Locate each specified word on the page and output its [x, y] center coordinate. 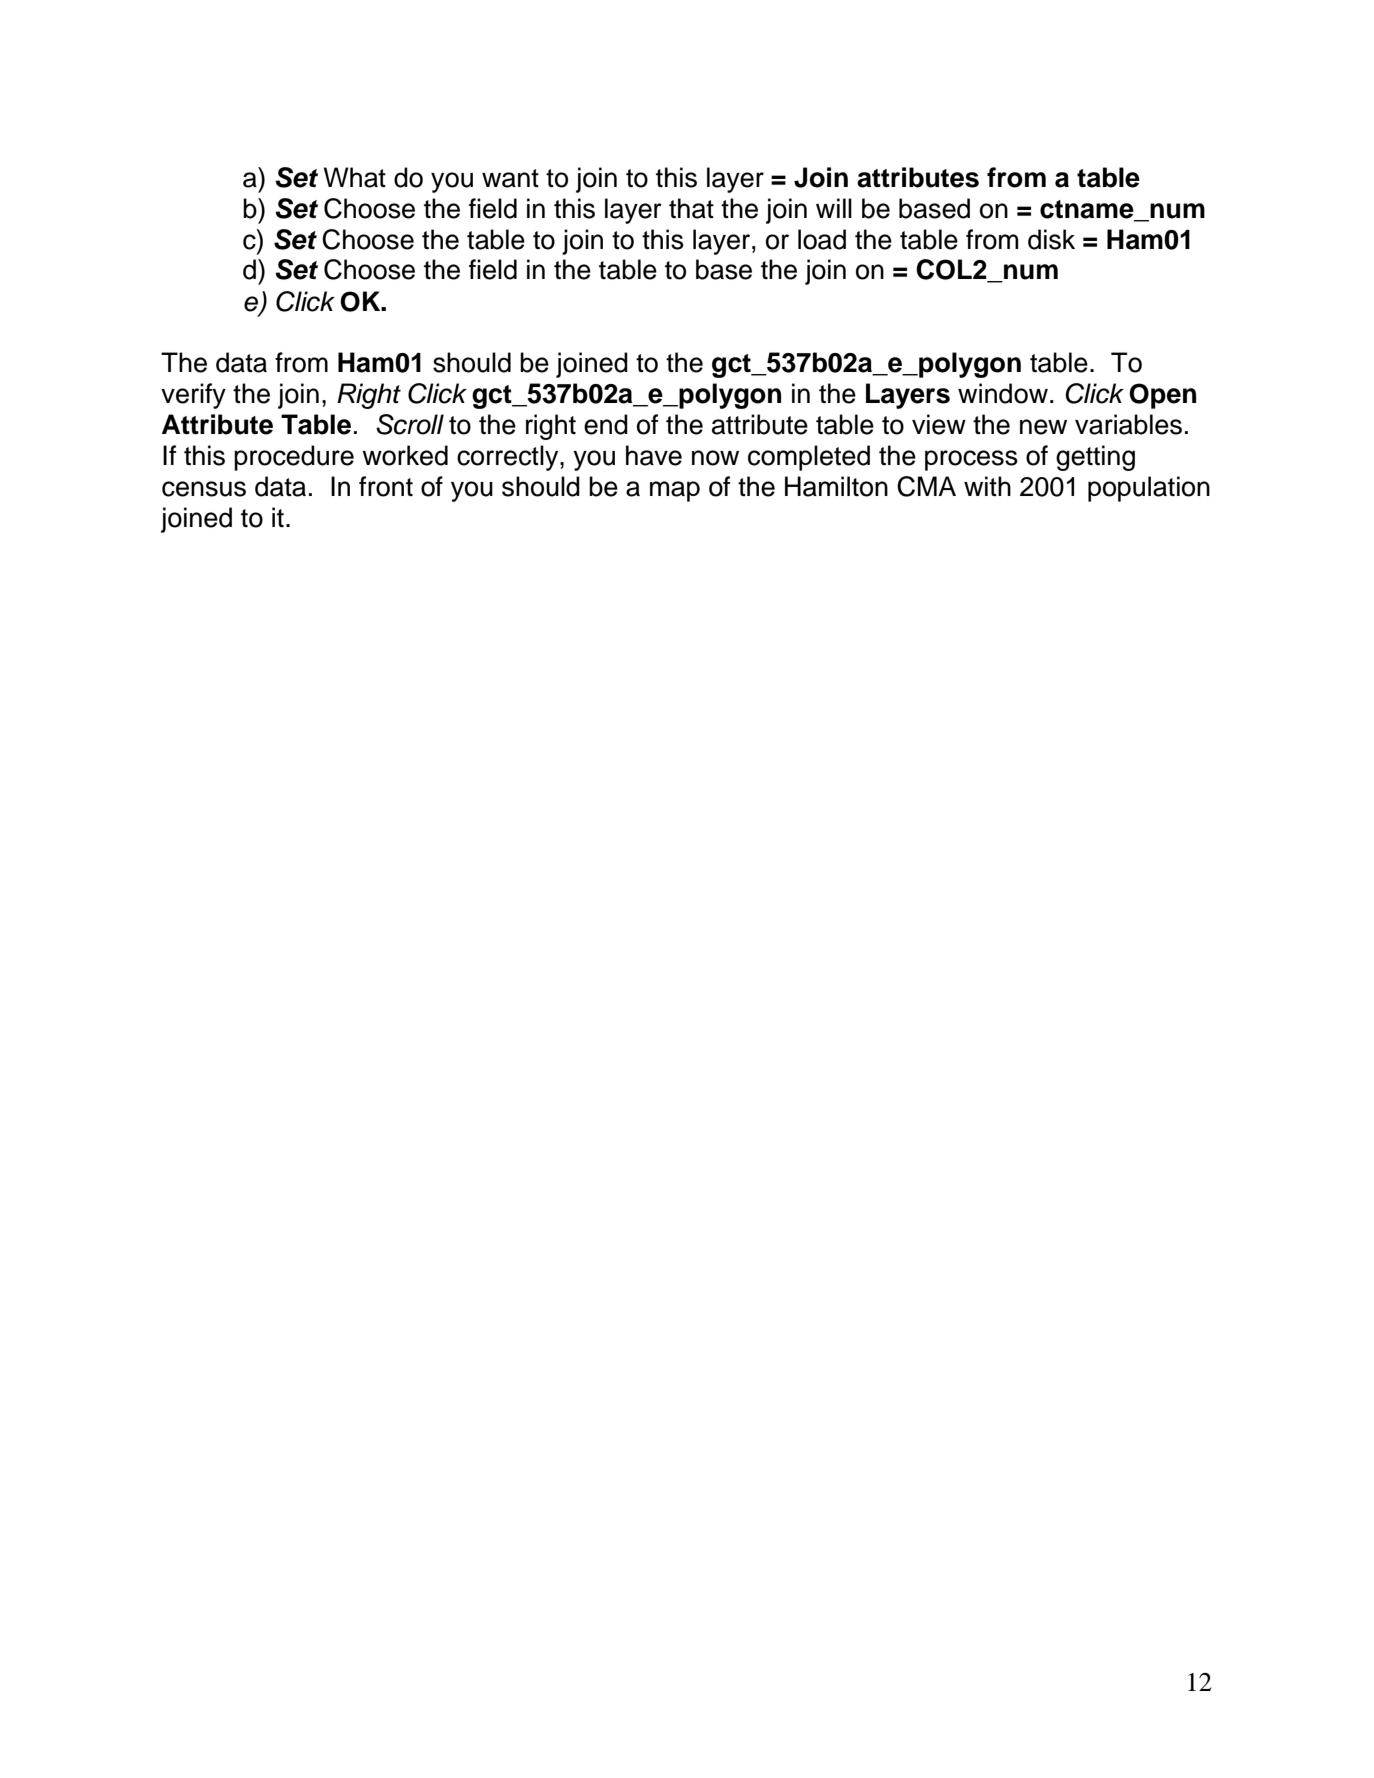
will [834, 208]
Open [1162, 396]
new [1043, 427]
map [675, 491]
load [822, 239]
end [606, 424]
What [355, 177]
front [386, 486]
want [510, 178]
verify [193, 396]
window [1003, 393]
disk [1051, 239]
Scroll [410, 424]
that [691, 208]
